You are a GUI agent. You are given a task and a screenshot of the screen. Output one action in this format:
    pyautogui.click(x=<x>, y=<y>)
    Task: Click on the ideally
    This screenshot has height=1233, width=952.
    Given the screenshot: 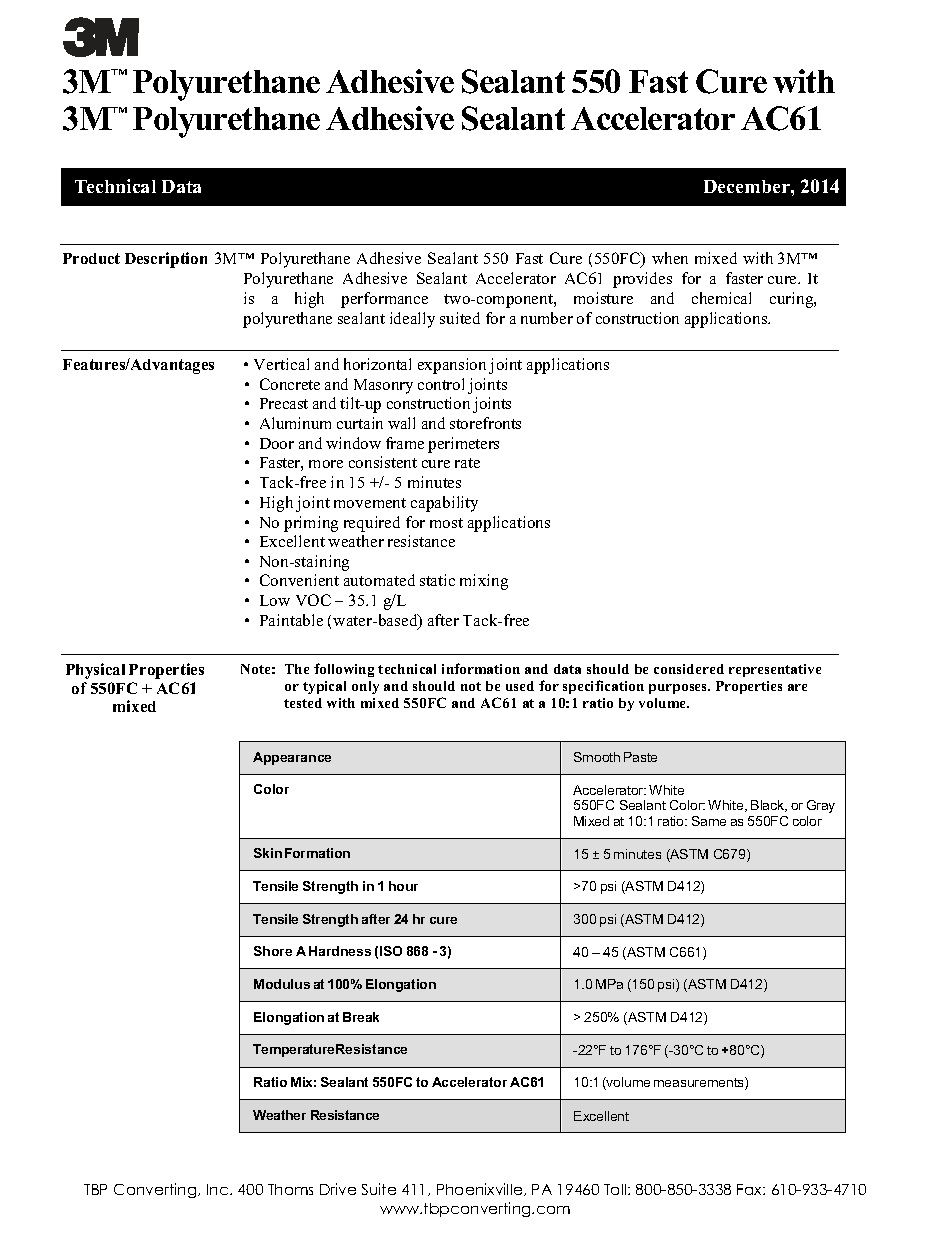 What is the action you would take?
    pyautogui.click(x=412, y=320)
